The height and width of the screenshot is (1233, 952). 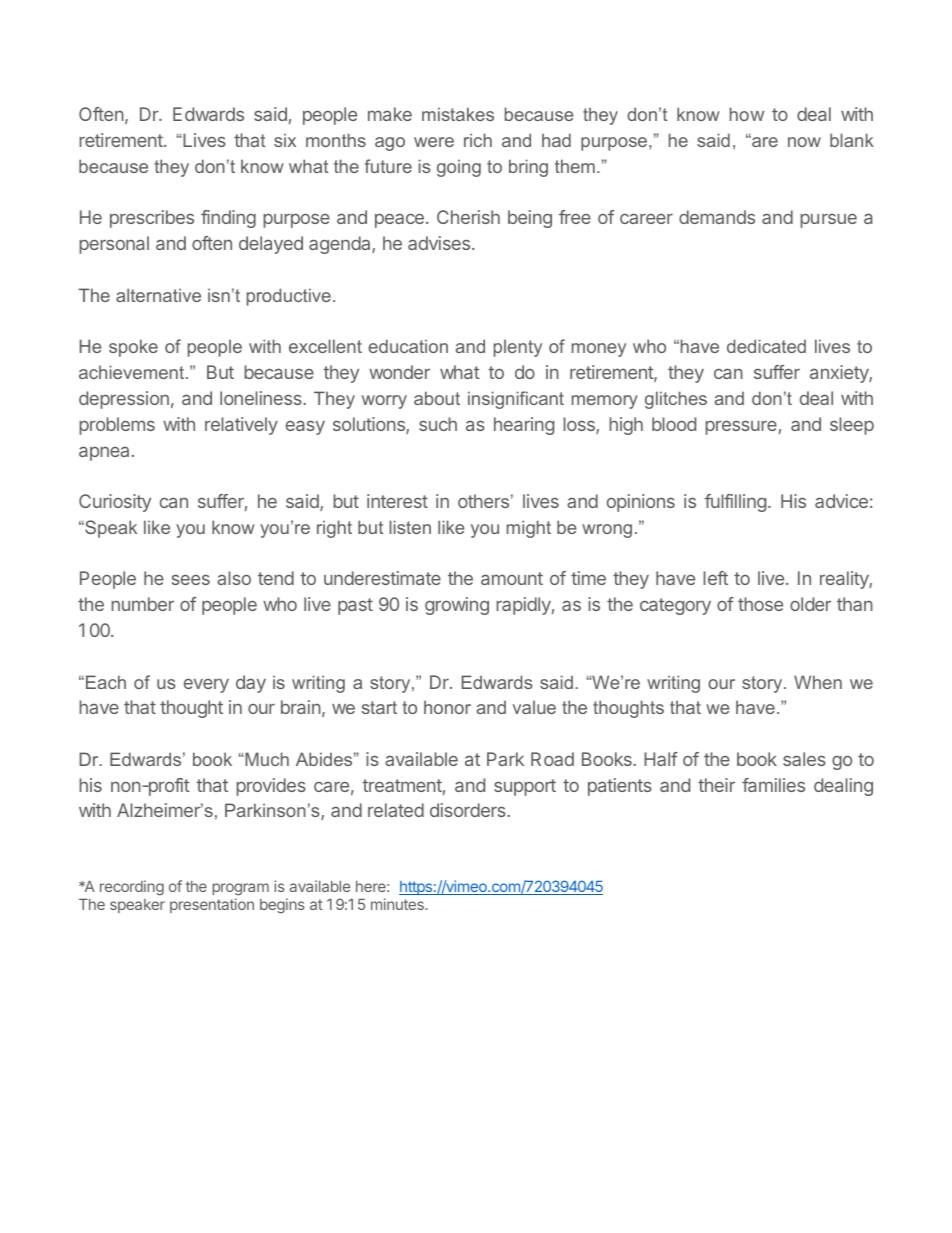 What do you see at coordinates (115, 503) in the screenshot?
I see `Curiosity` at bounding box center [115, 503].
